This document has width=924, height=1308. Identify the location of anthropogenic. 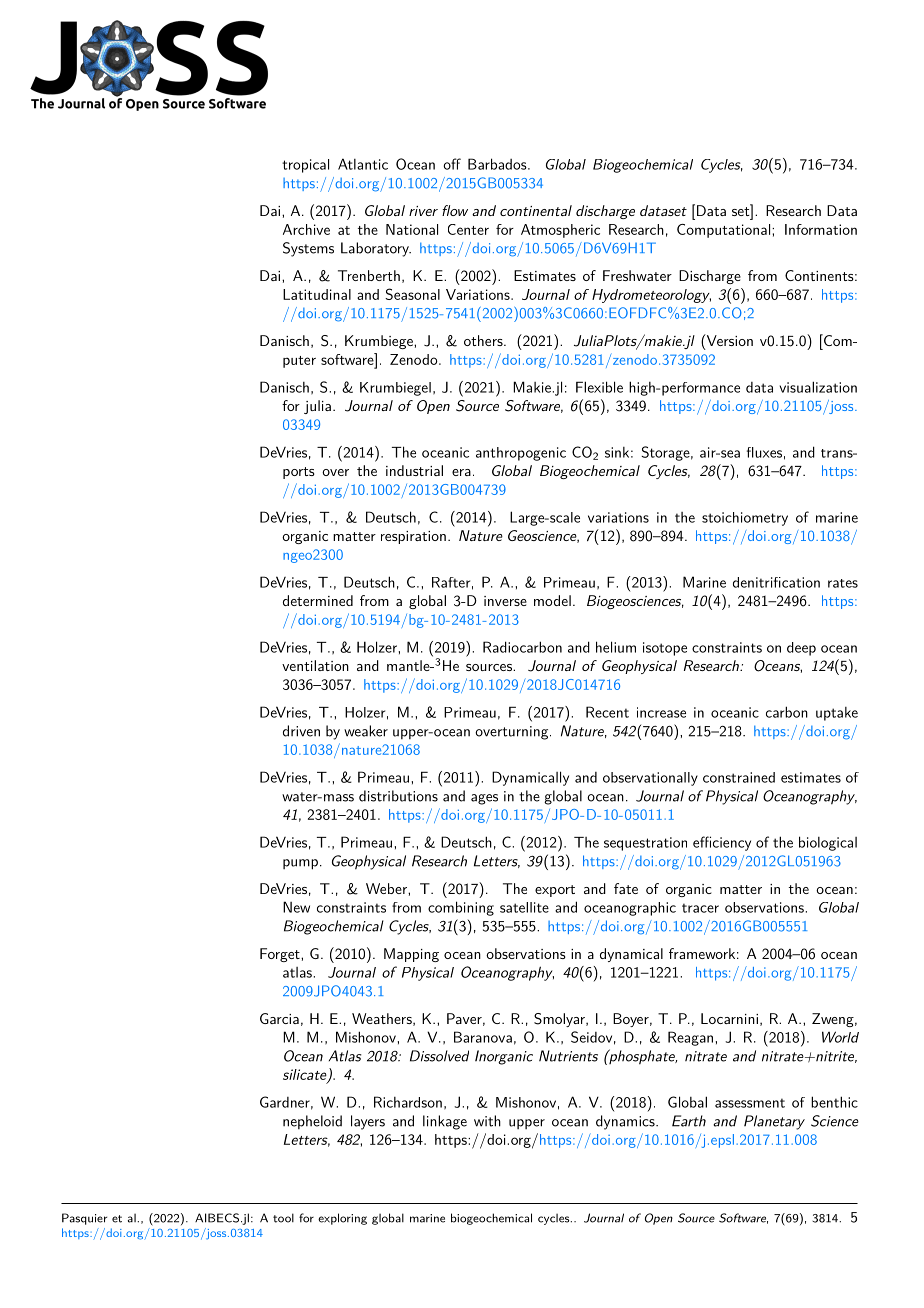
(521, 454).
